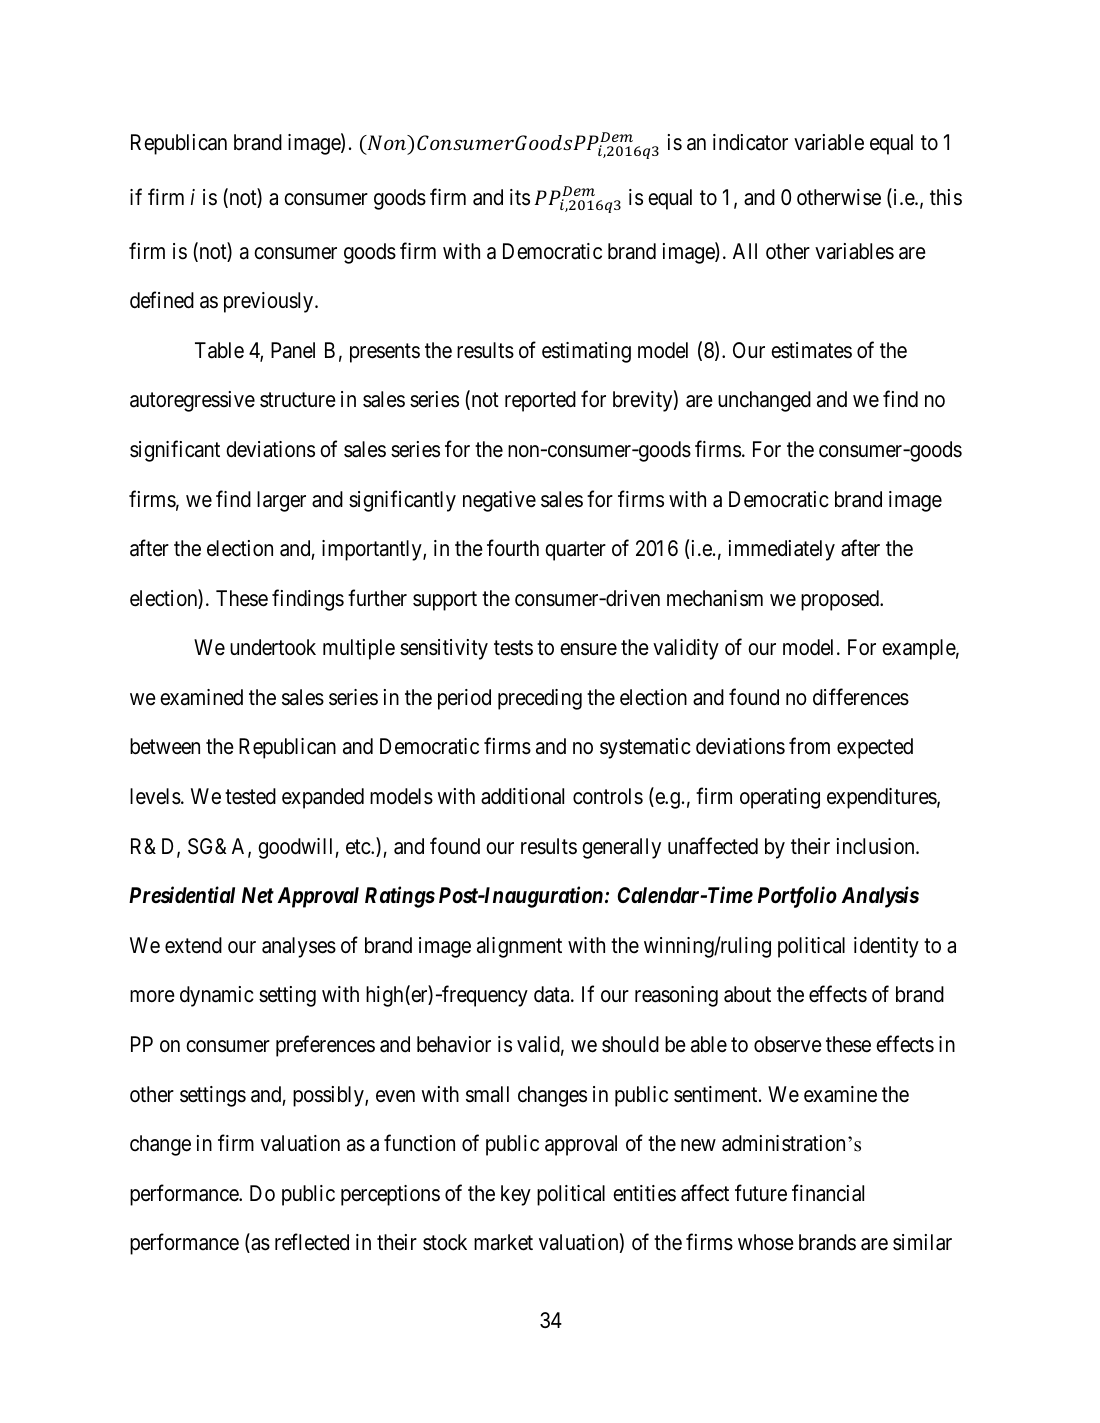  I want to click on undertook, so click(273, 647).
